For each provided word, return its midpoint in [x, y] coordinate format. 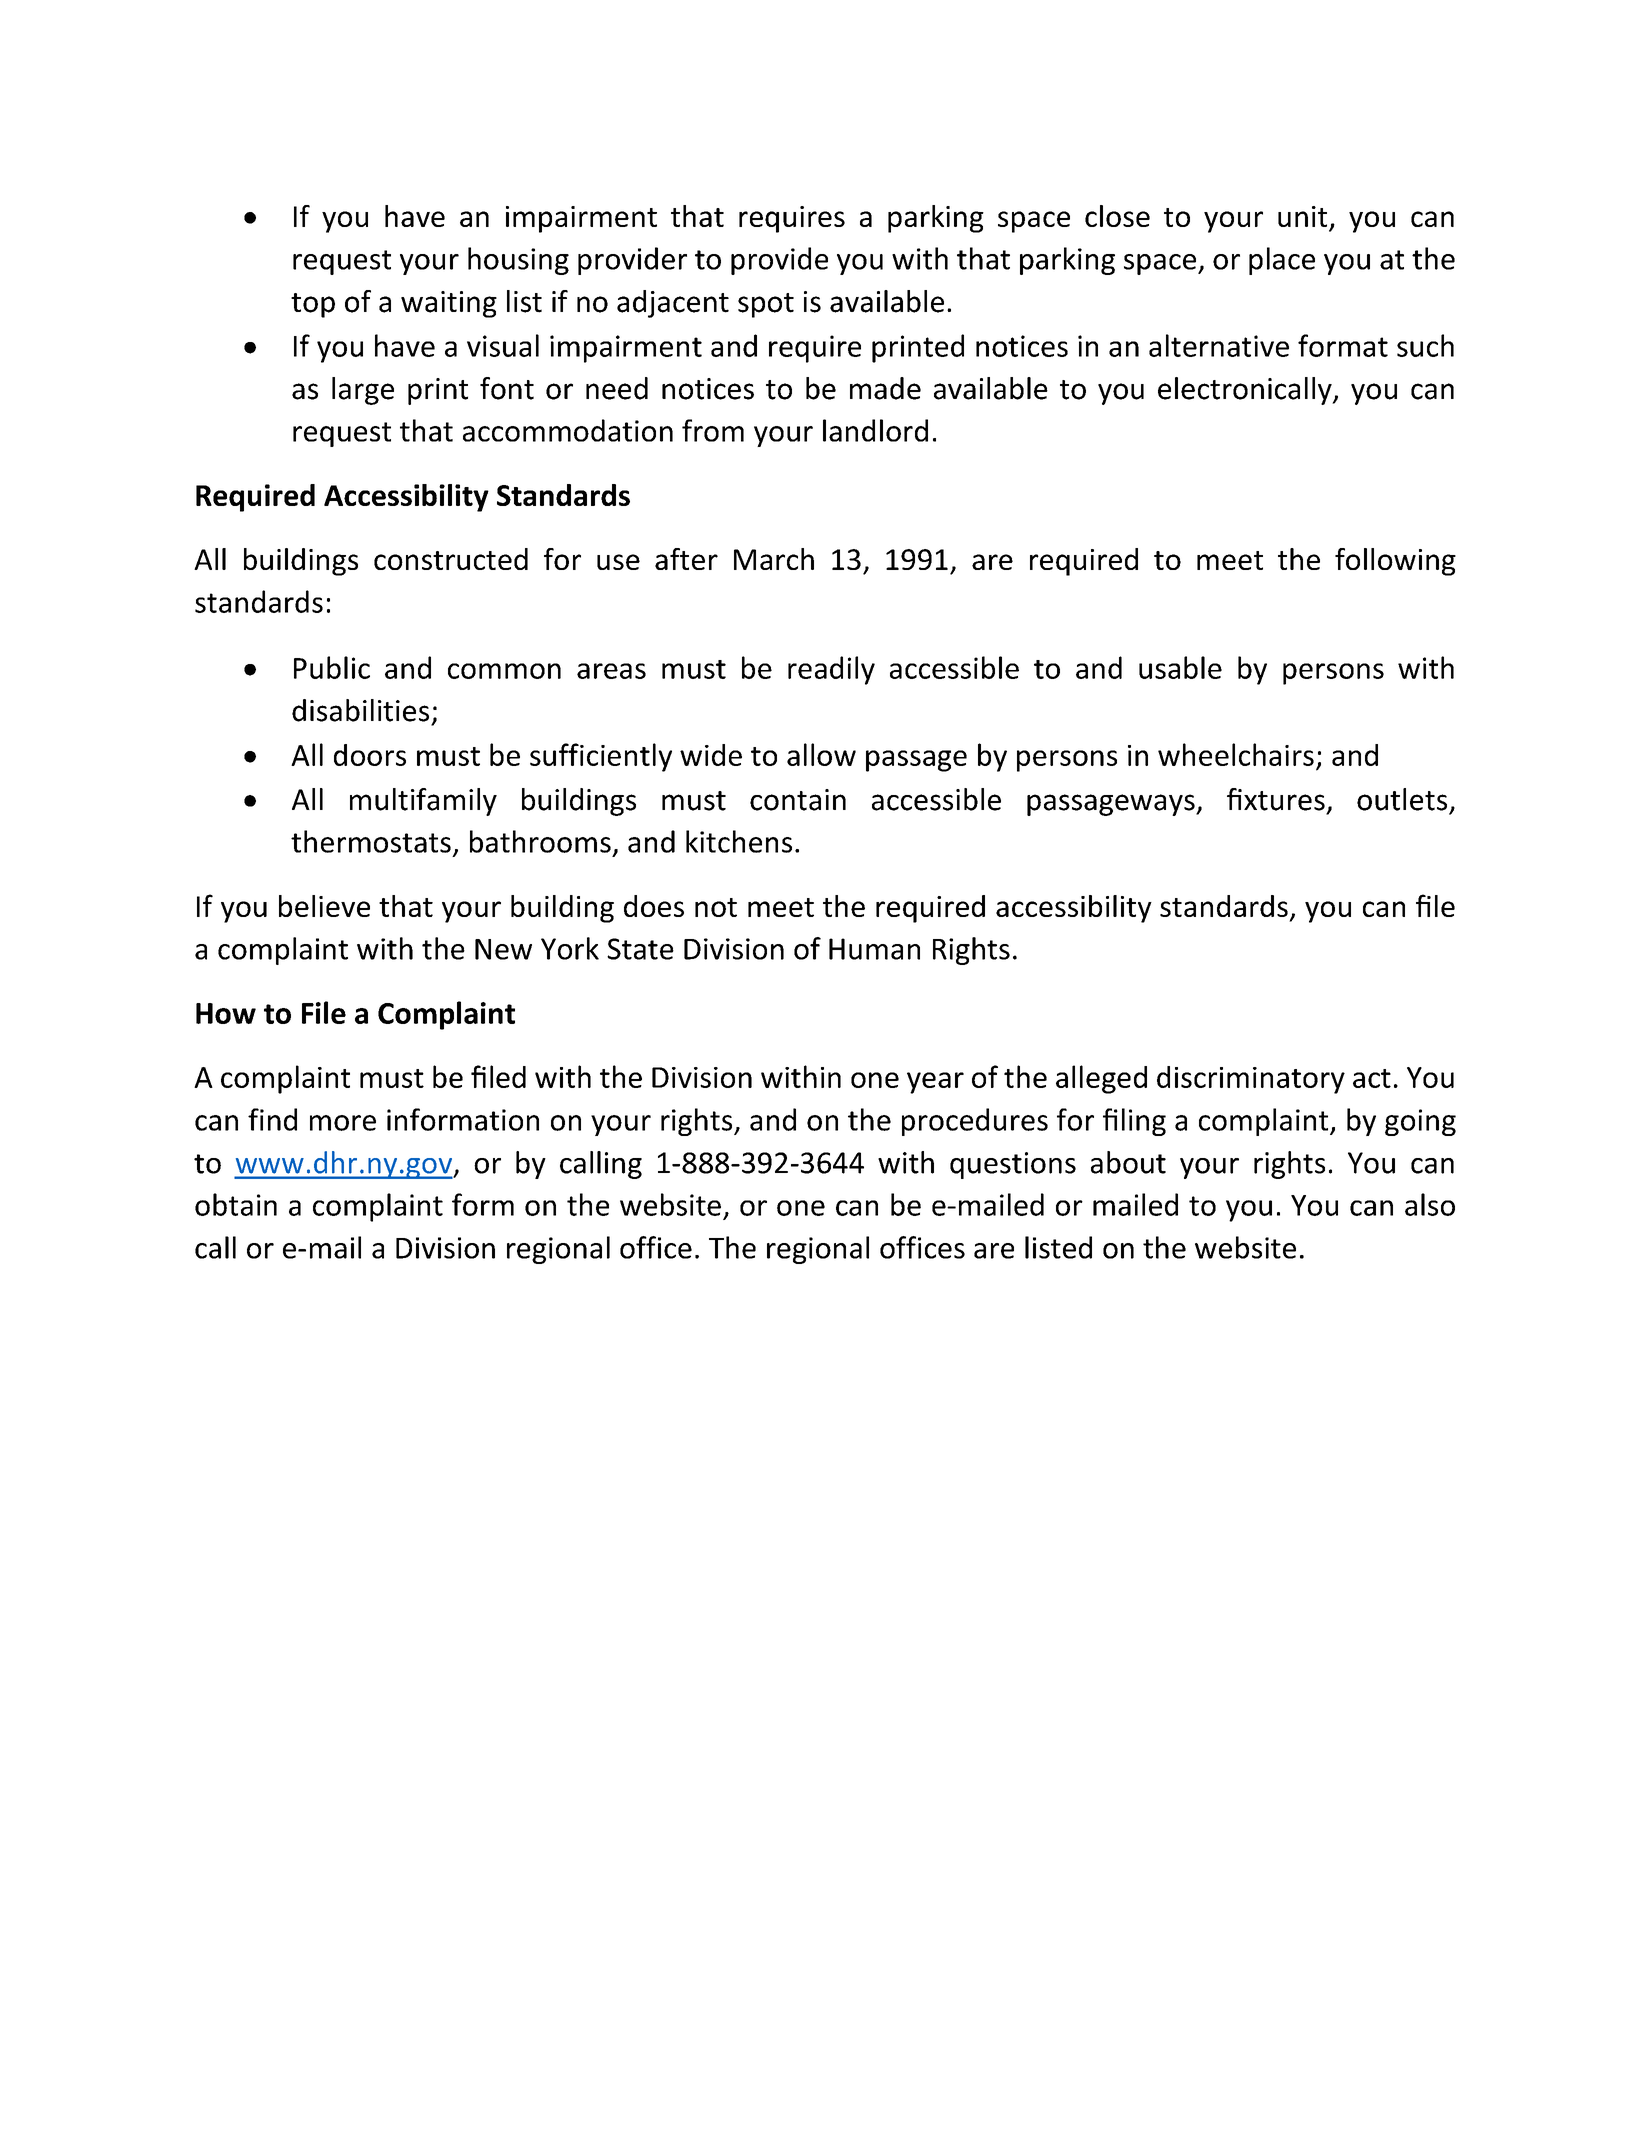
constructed [451, 559]
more [343, 1123]
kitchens [739, 841]
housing [518, 261]
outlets [1402, 799]
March [774, 559]
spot [766, 305]
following [1395, 562]
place [1282, 261]
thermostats [371, 841]
